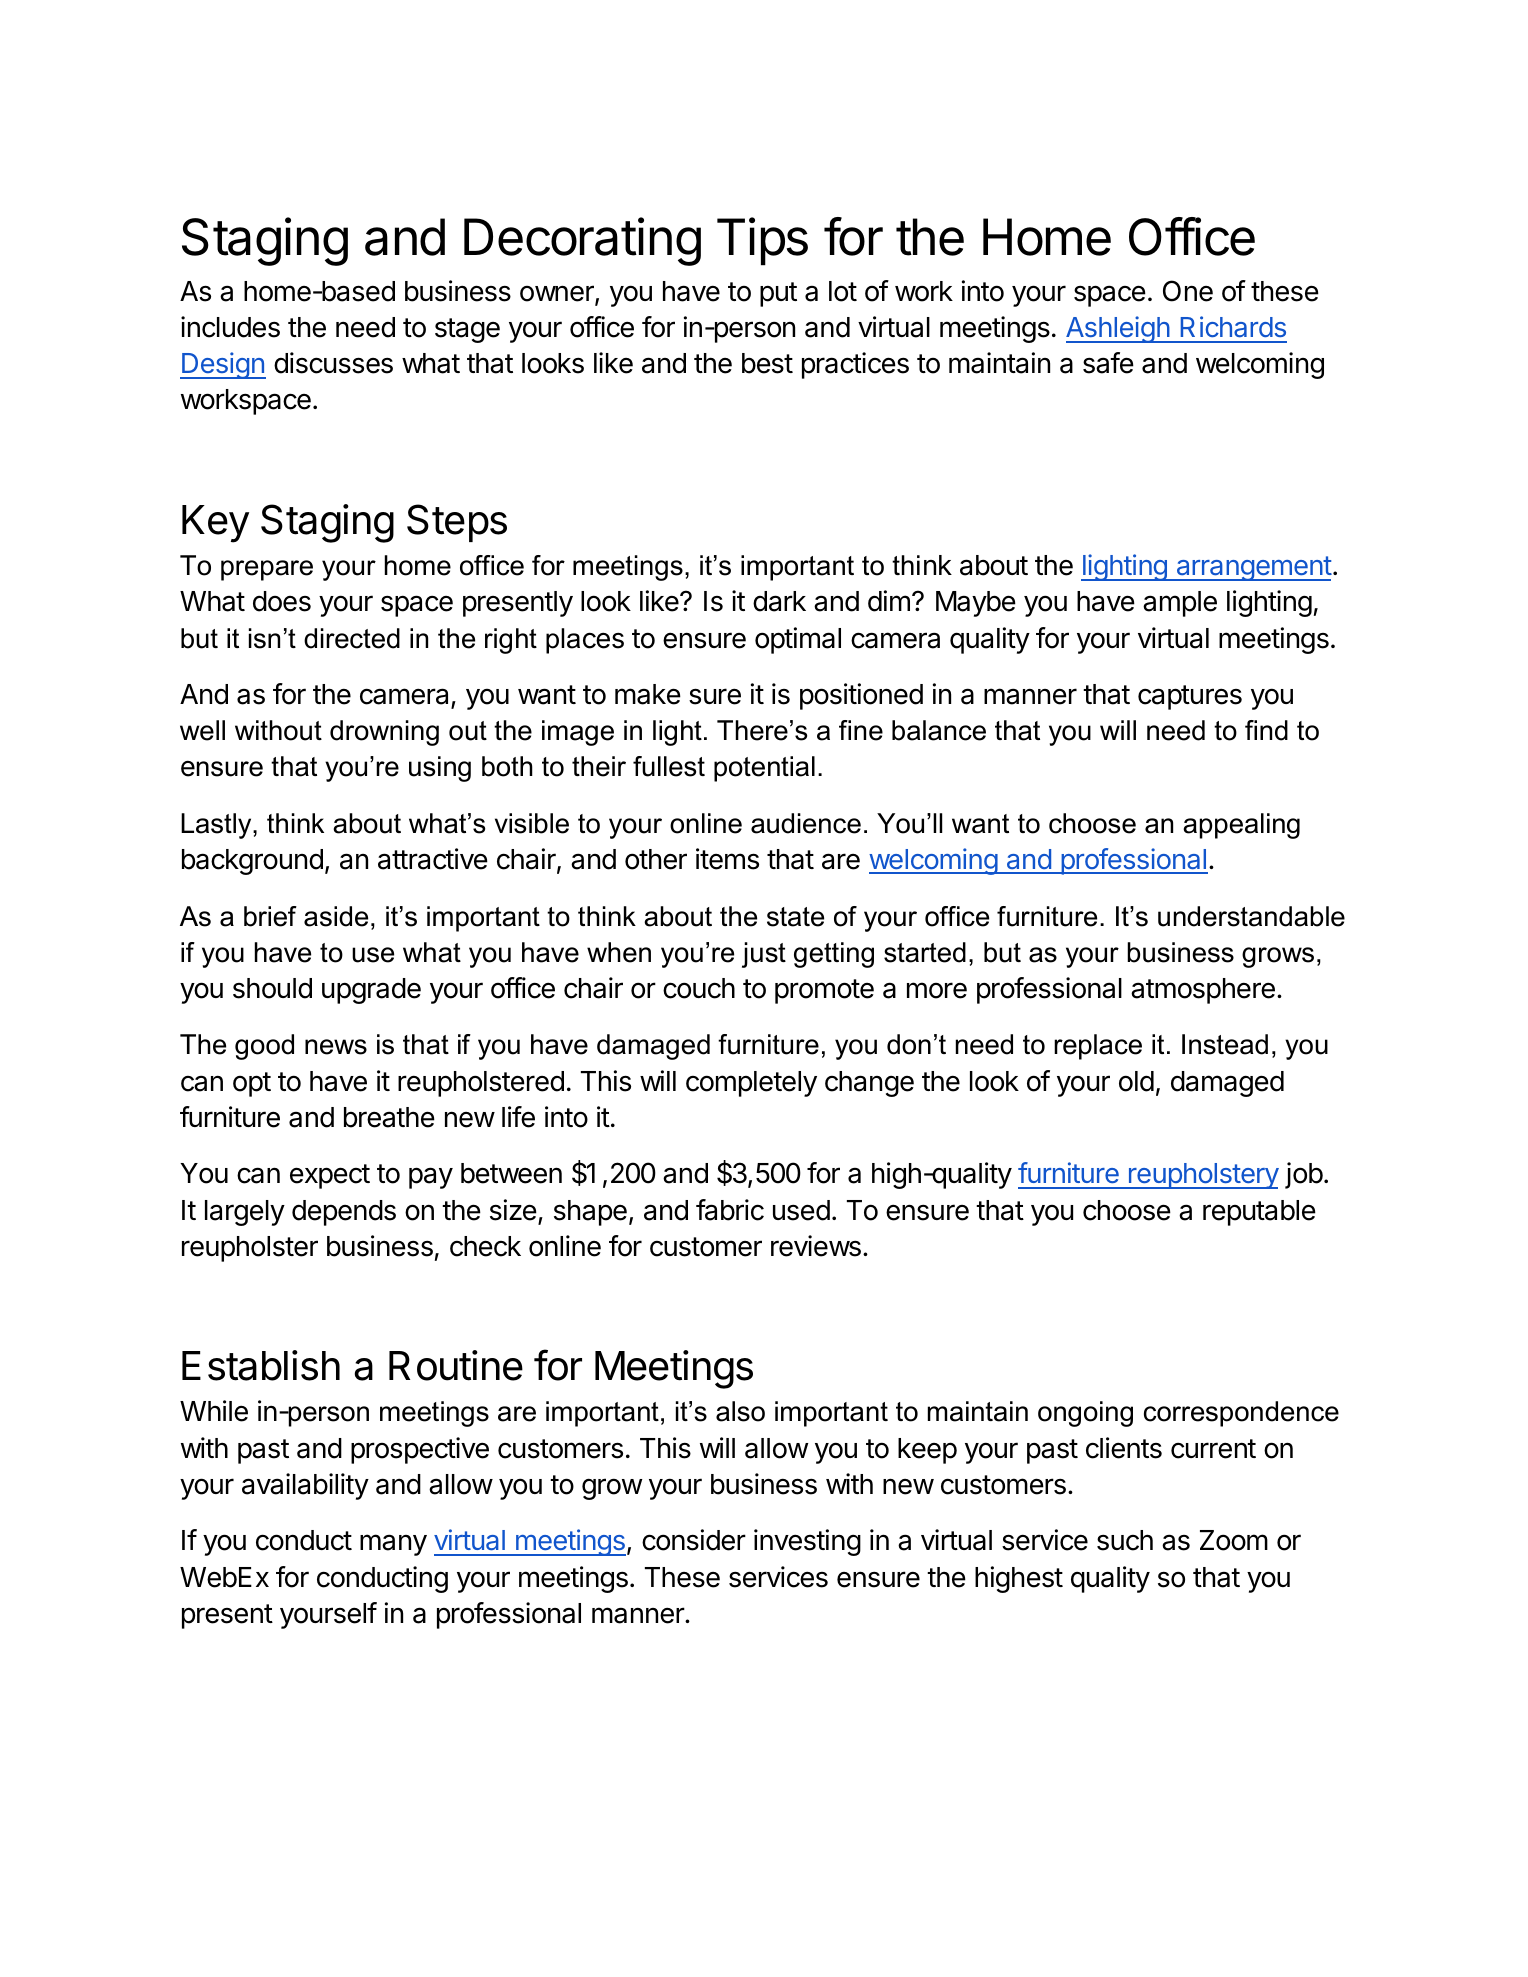  What do you see at coordinates (762, 241) in the document?
I see `Tips` at bounding box center [762, 241].
